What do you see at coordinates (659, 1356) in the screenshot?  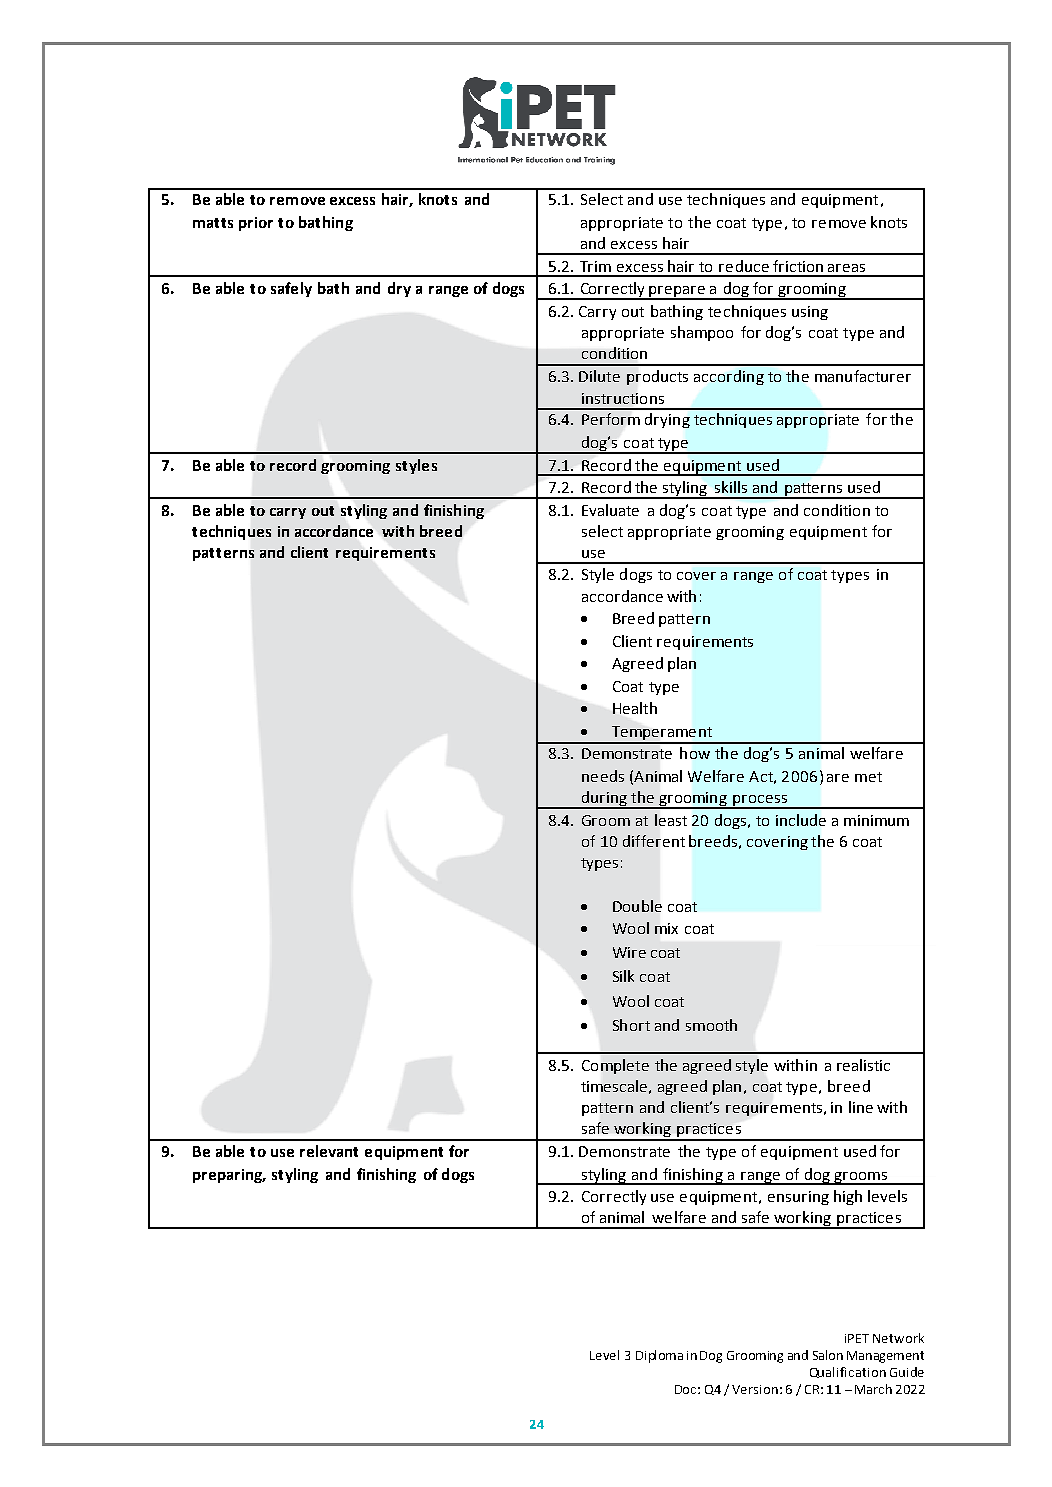 I see `Diploma` at bounding box center [659, 1356].
